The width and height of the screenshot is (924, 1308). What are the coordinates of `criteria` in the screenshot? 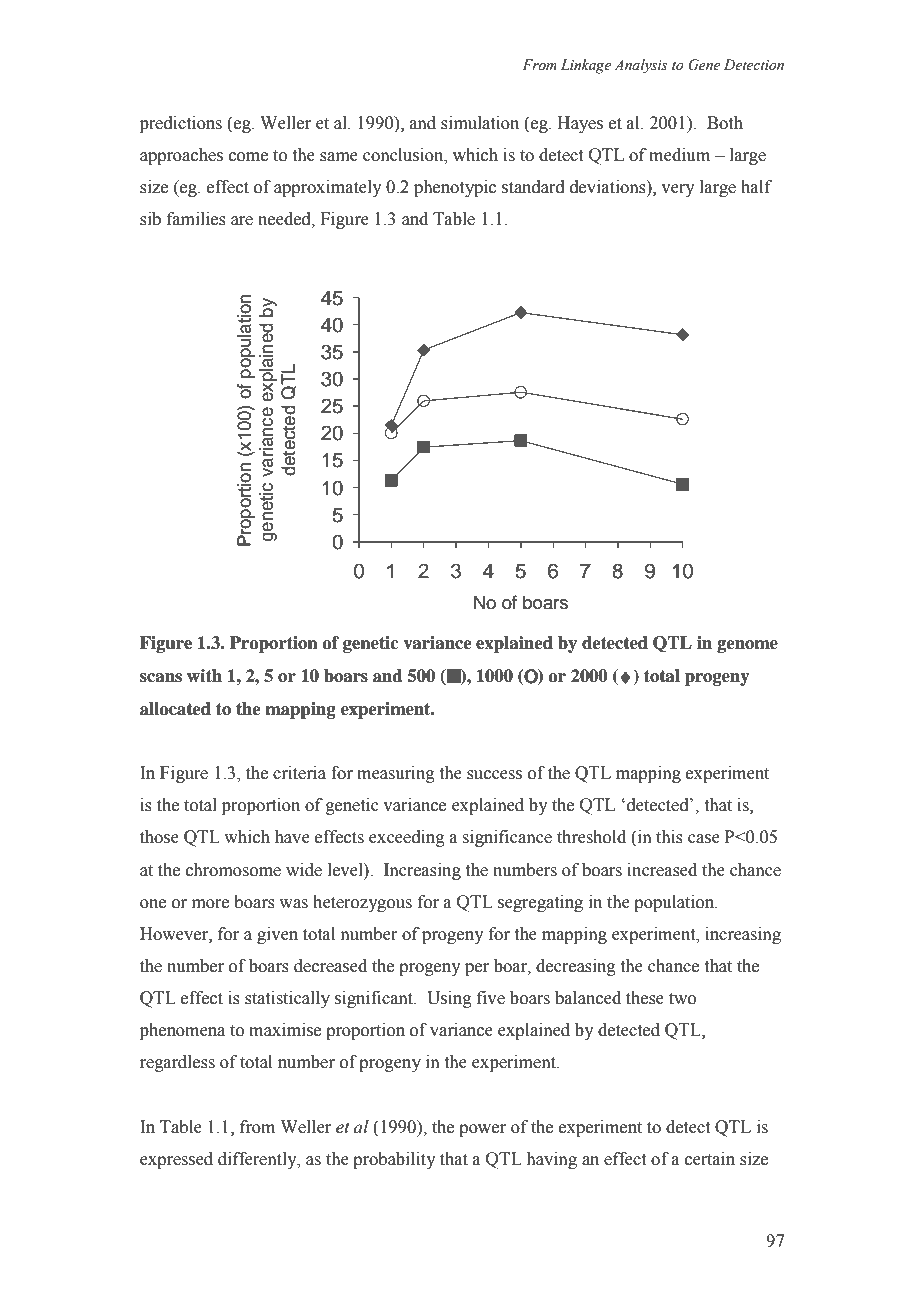 It's located at (299, 773).
